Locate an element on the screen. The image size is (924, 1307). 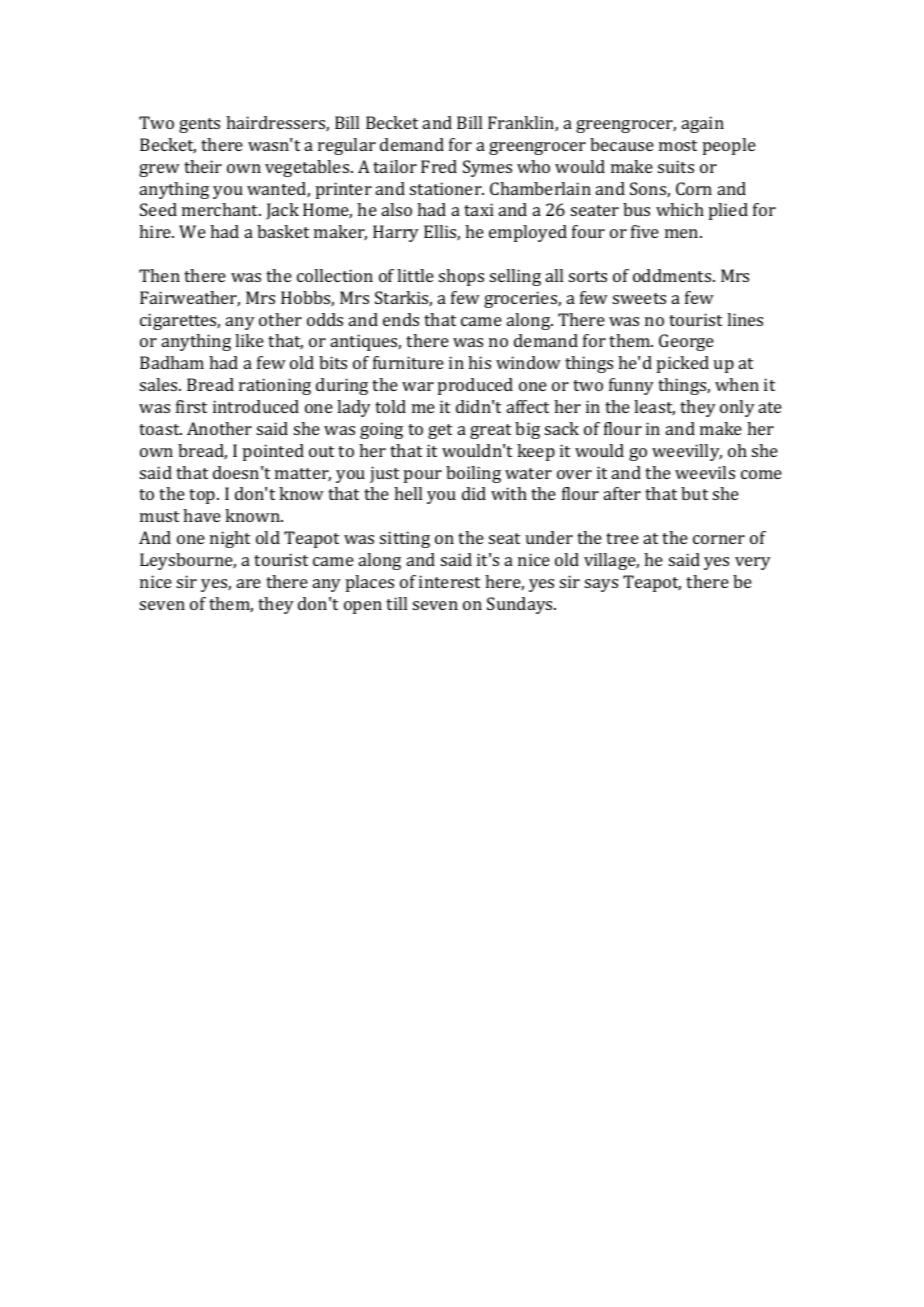
night is located at coordinates (230, 539).
